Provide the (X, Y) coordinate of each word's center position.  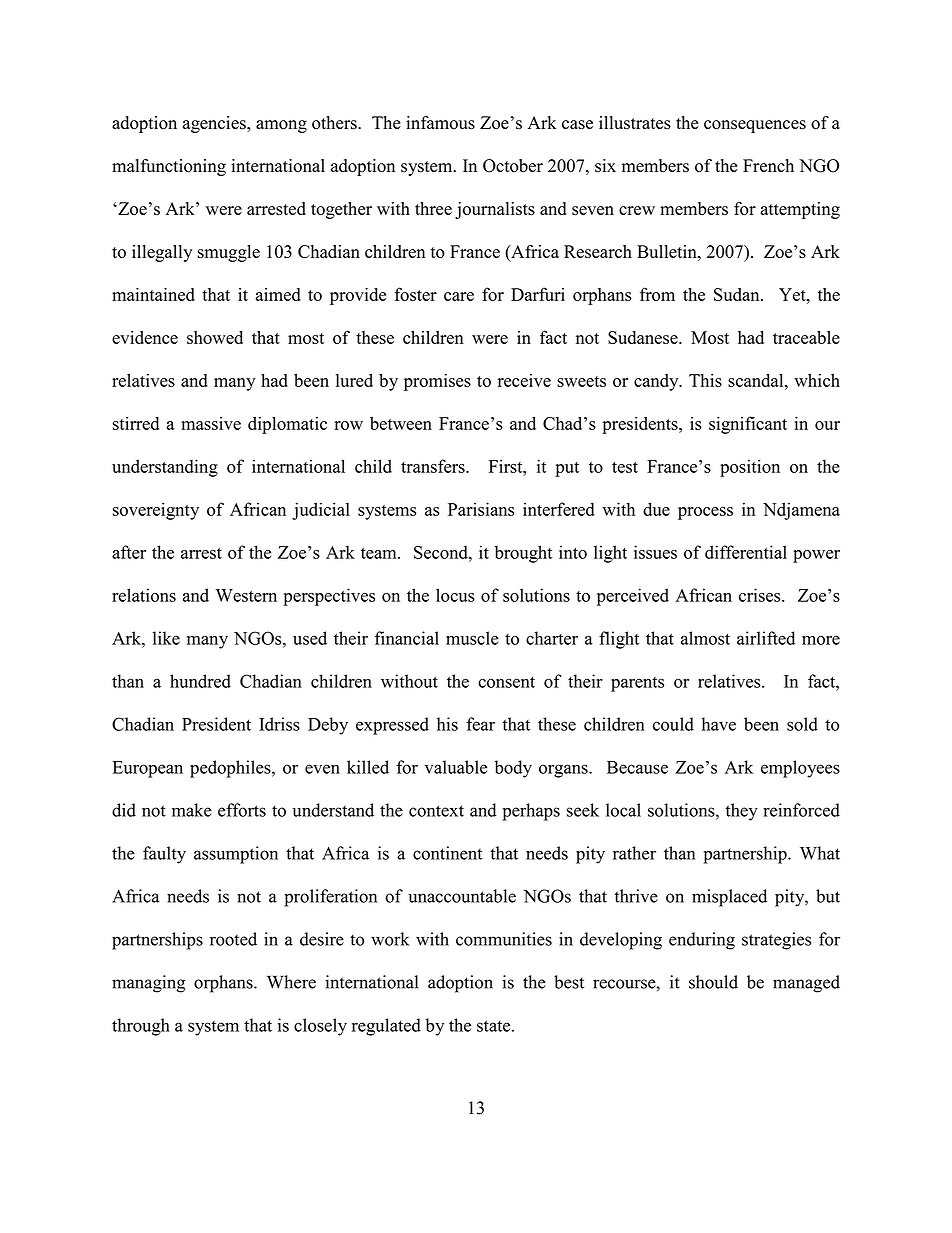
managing (148, 984)
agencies (215, 124)
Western (246, 595)
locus (455, 595)
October (513, 166)
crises (761, 595)
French (768, 165)
